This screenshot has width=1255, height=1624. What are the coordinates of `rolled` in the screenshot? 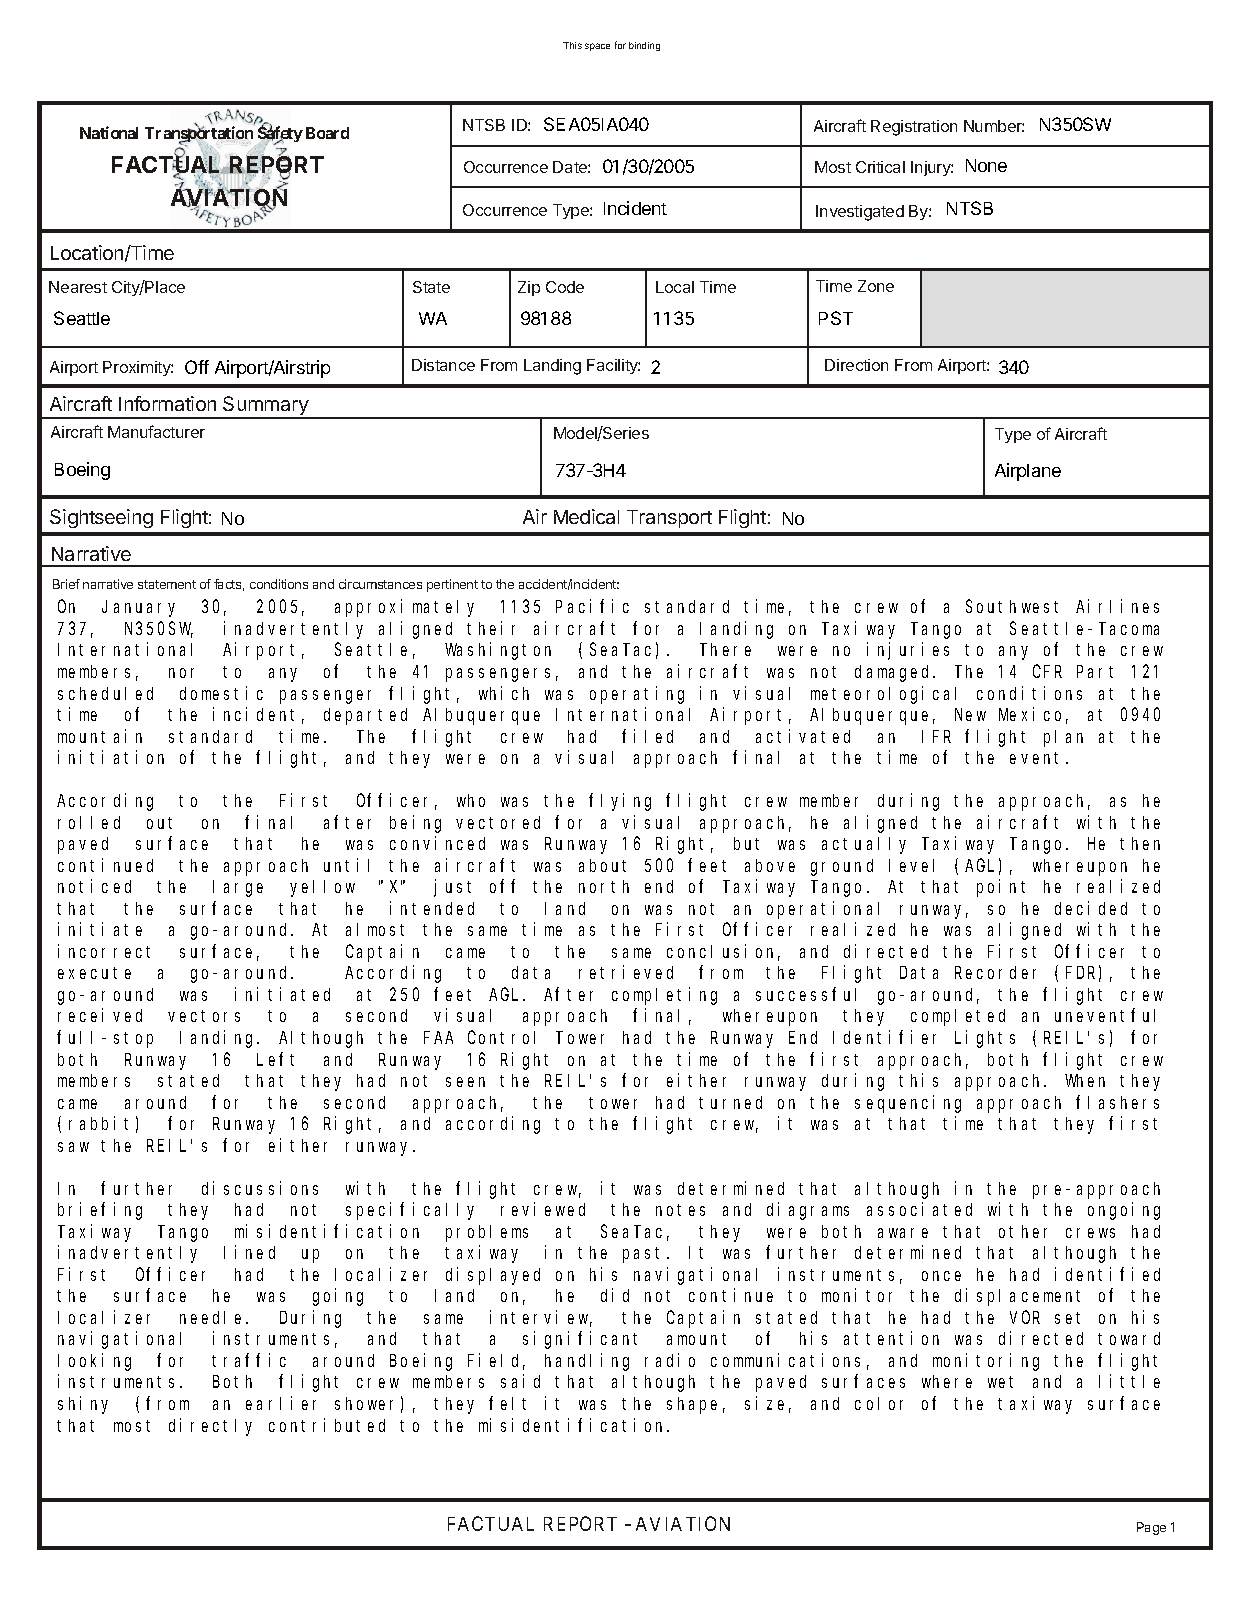 It's located at (89, 822).
